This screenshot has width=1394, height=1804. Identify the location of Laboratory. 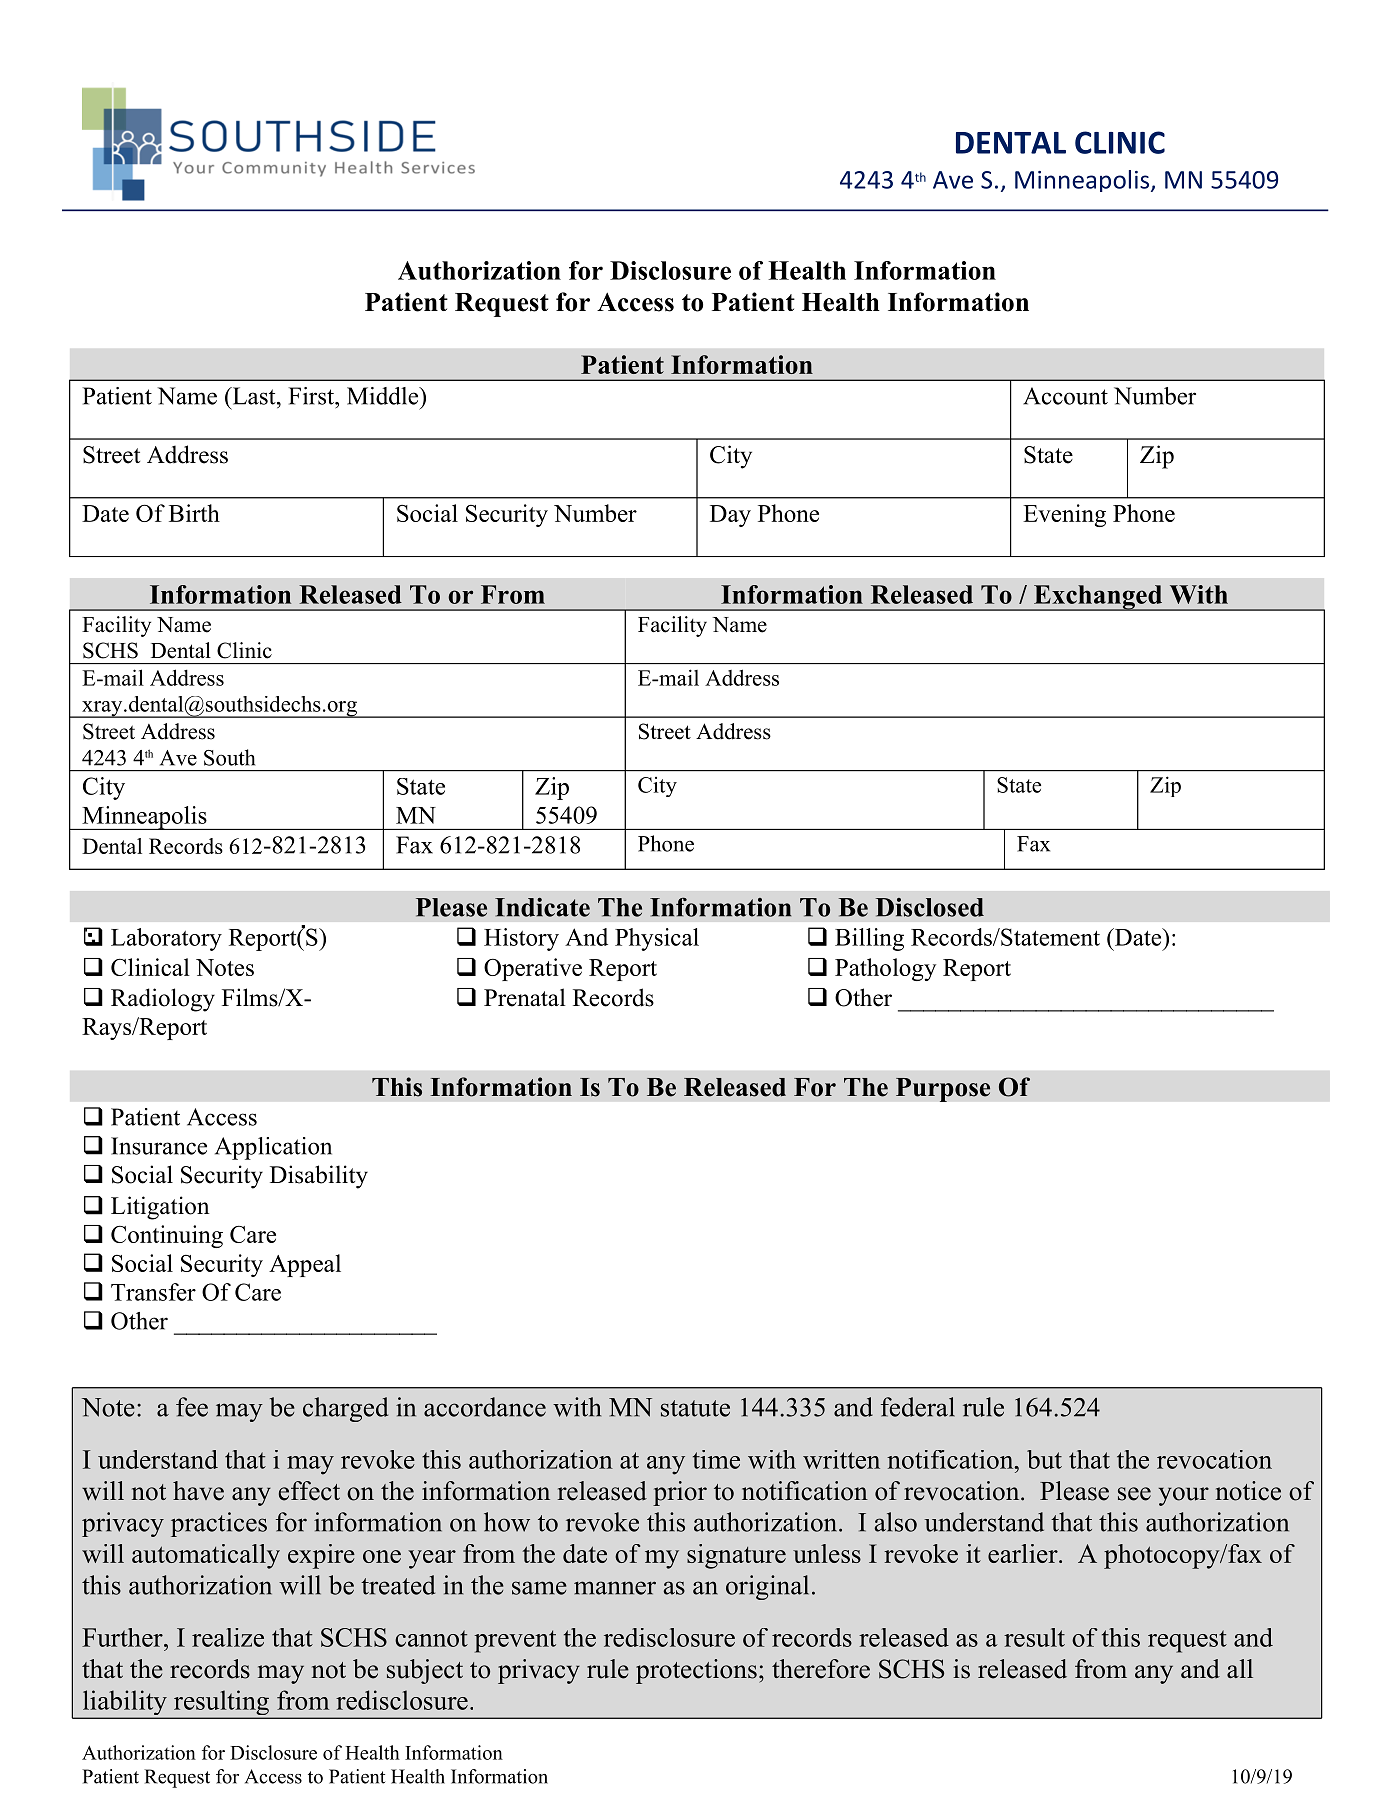
(166, 939).
